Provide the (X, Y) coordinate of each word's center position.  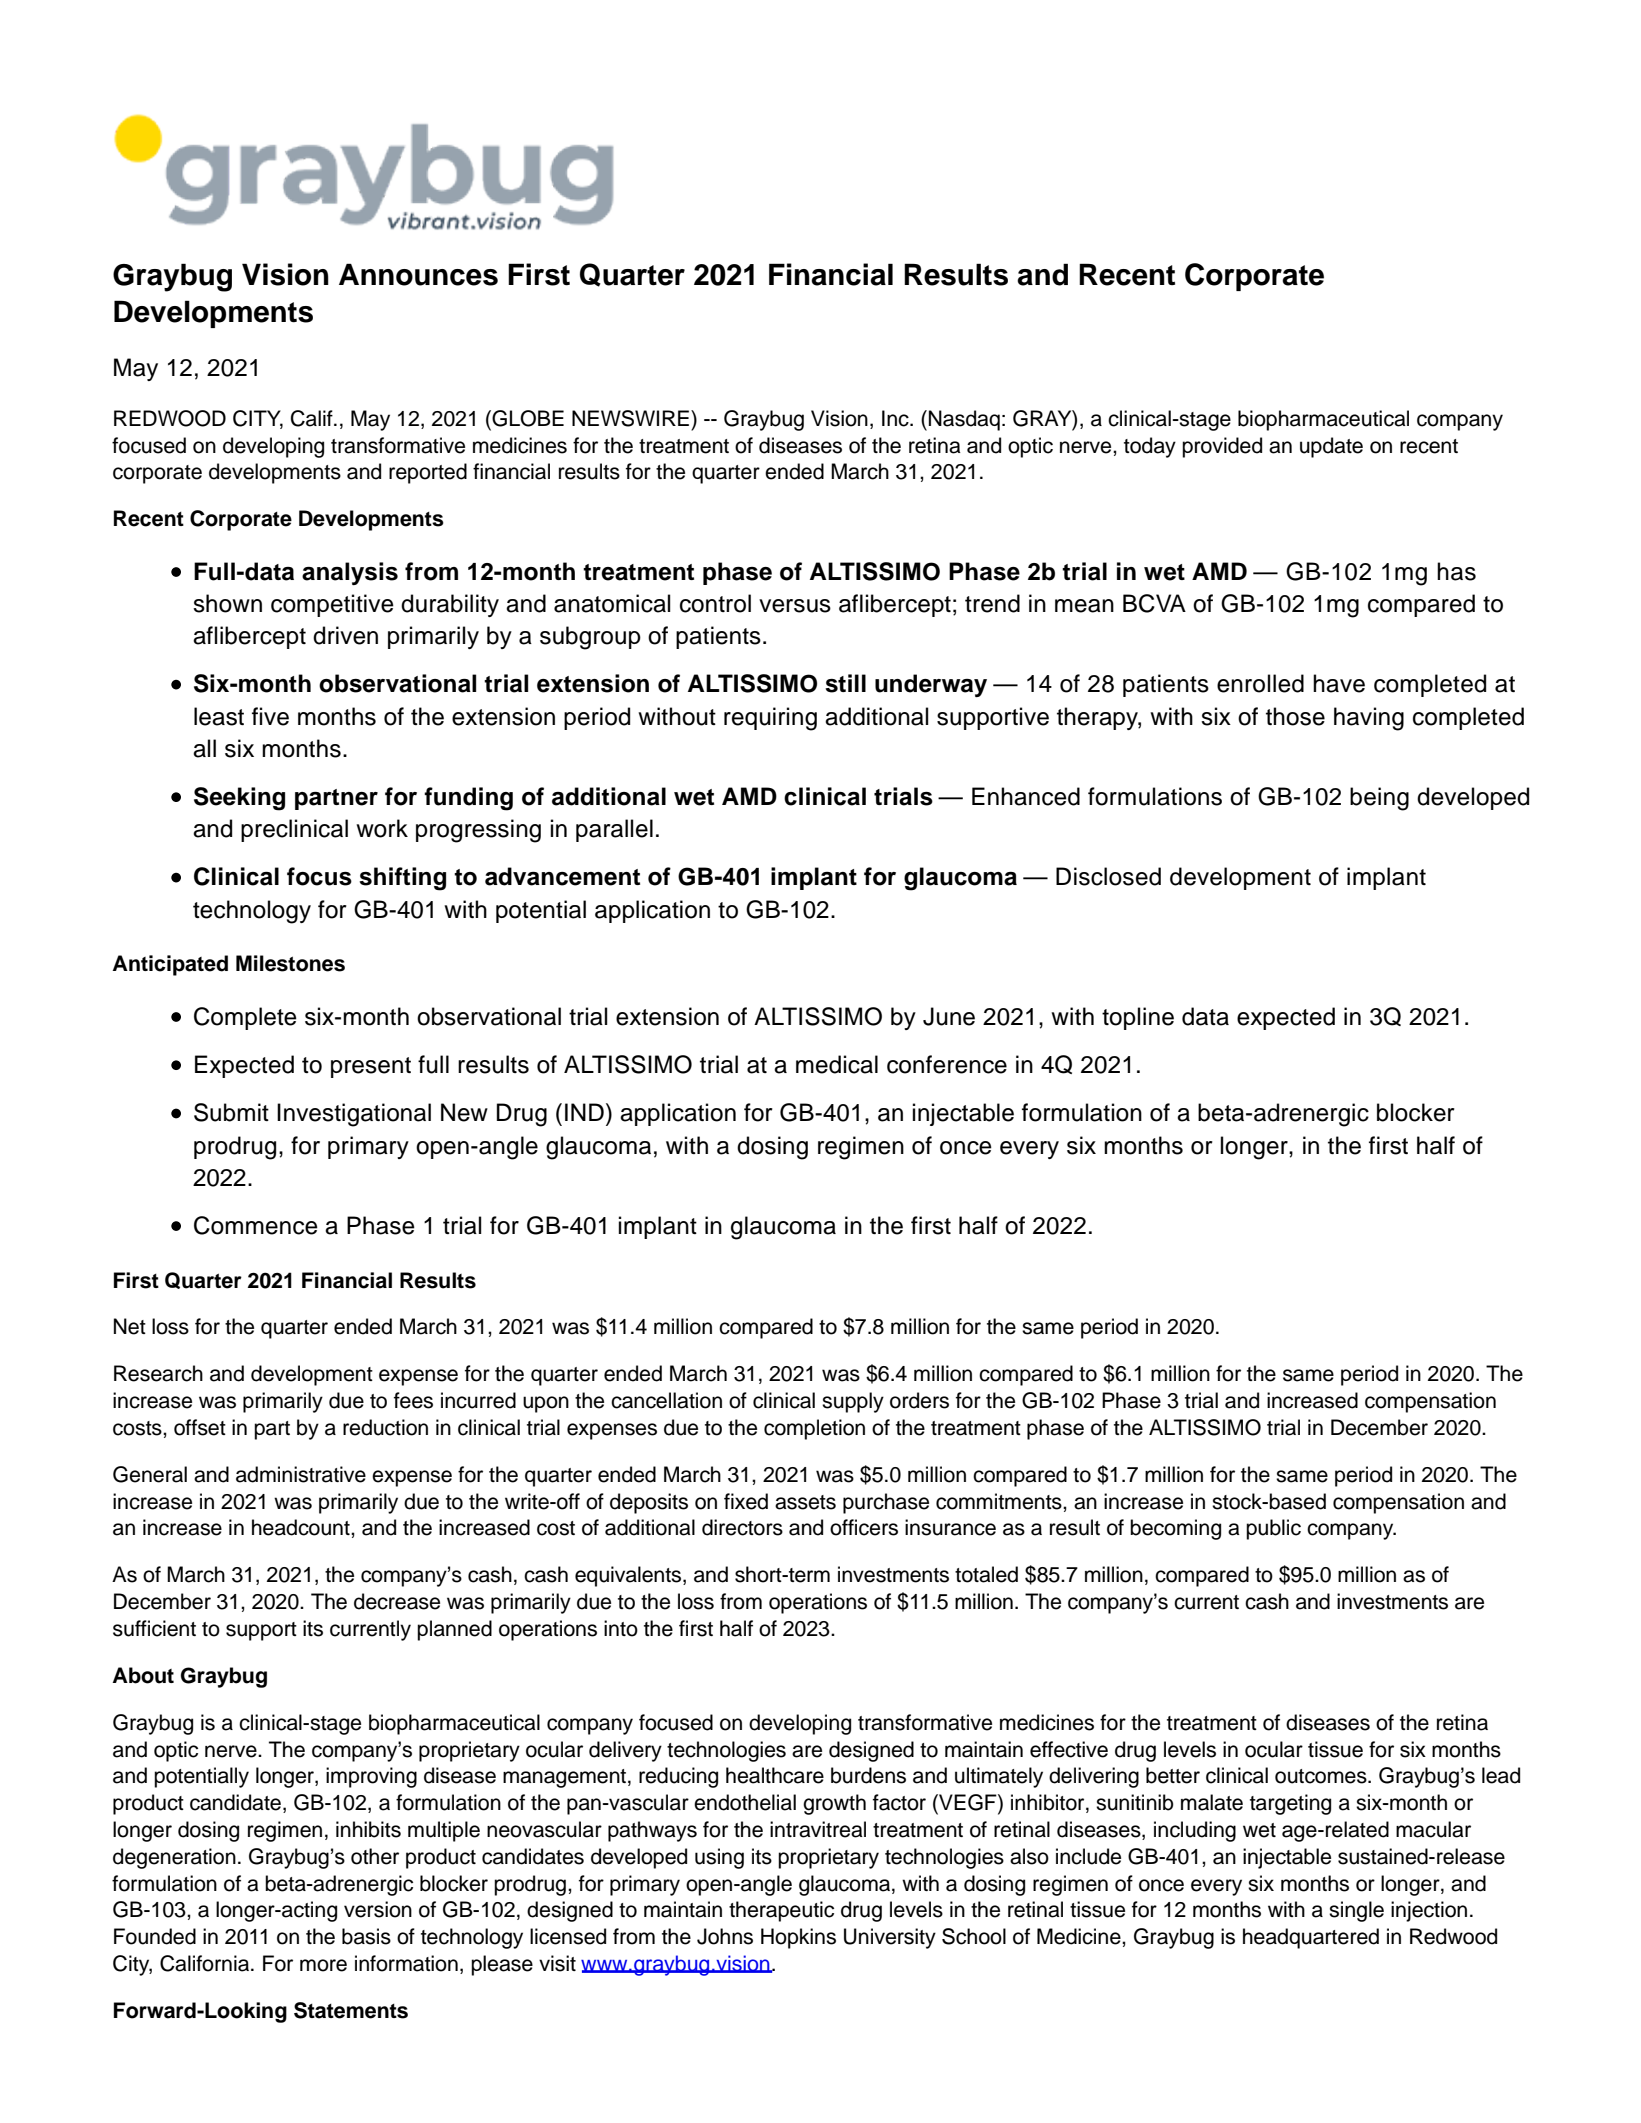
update (1331, 447)
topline (1138, 1018)
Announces (418, 274)
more (323, 1965)
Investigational (354, 1115)
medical (837, 1064)
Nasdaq (964, 420)
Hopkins (798, 1938)
